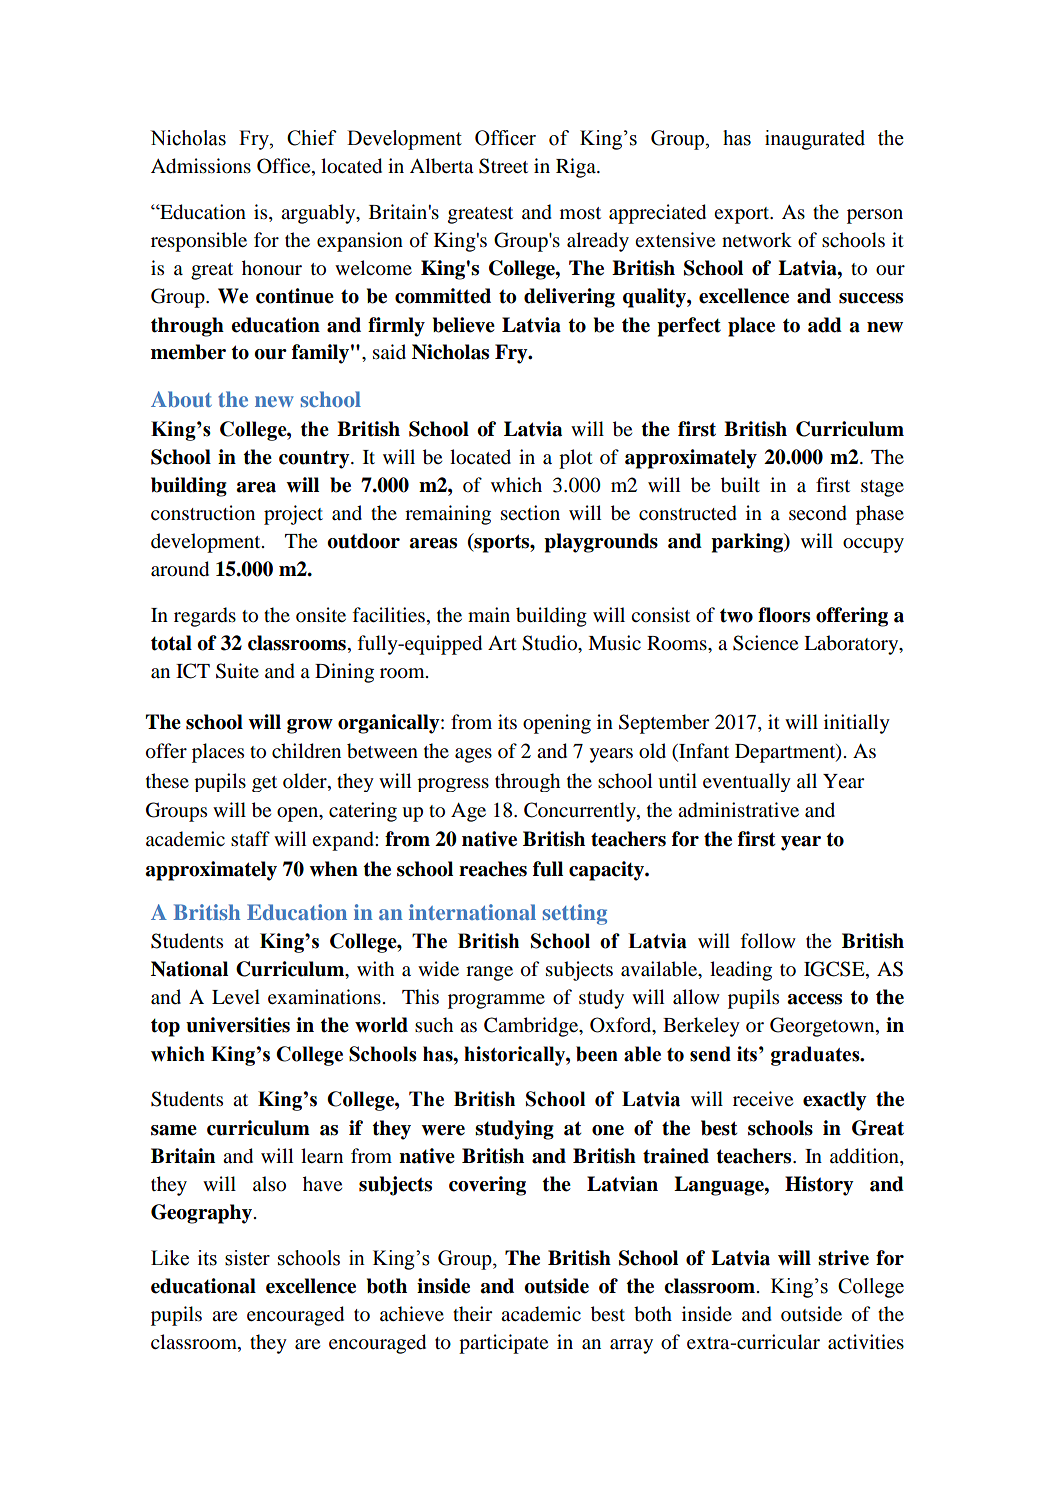 Image resolution: width=1055 pixels, height=1492 pixels. What do you see at coordinates (205, 617) in the screenshot?
I see `regards` at bounding box center [205, 617].
